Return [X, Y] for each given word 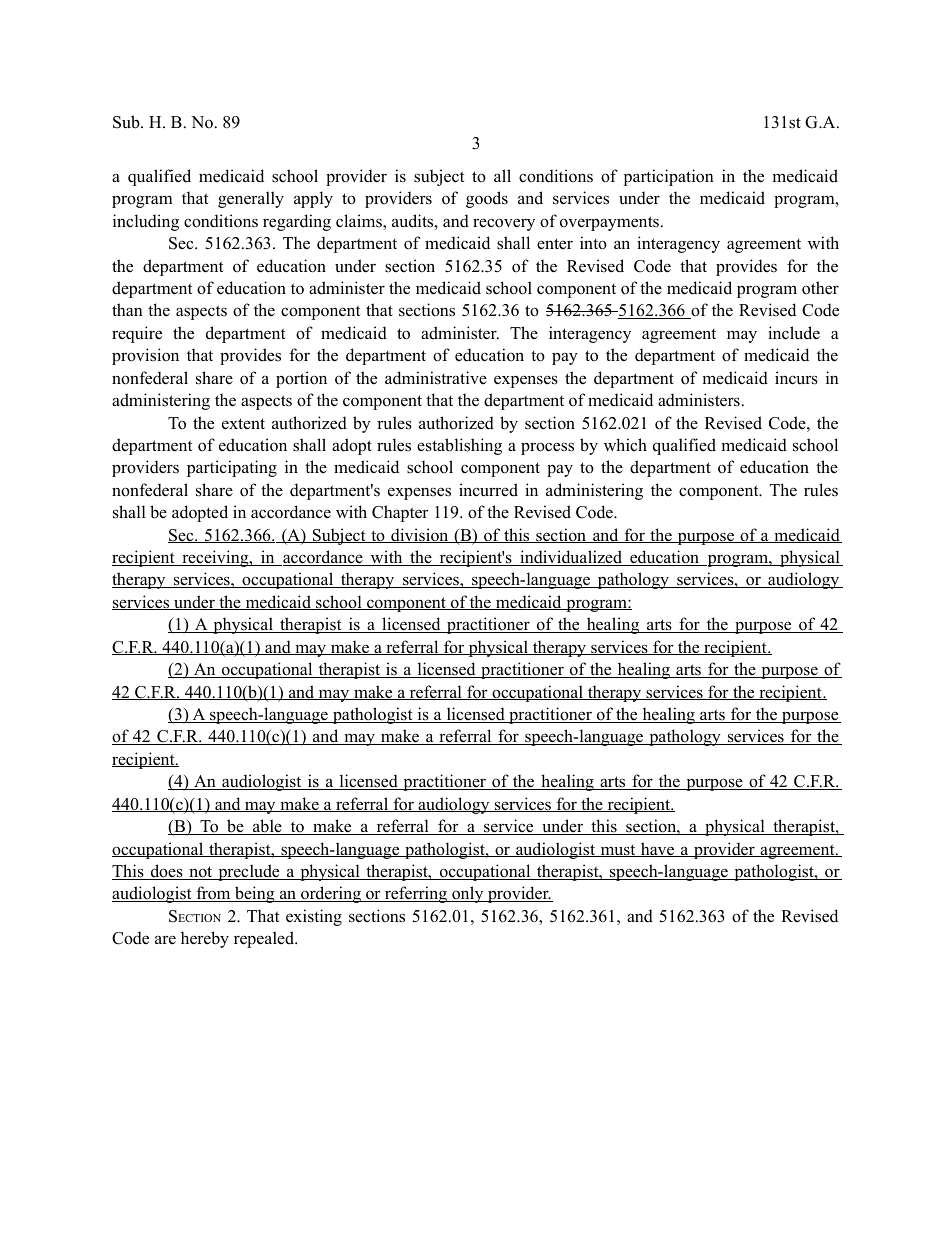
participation [669, 177]
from [213, 894]
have [658, 849]
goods [487, 199]
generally [251, 199]
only [468, 894]
